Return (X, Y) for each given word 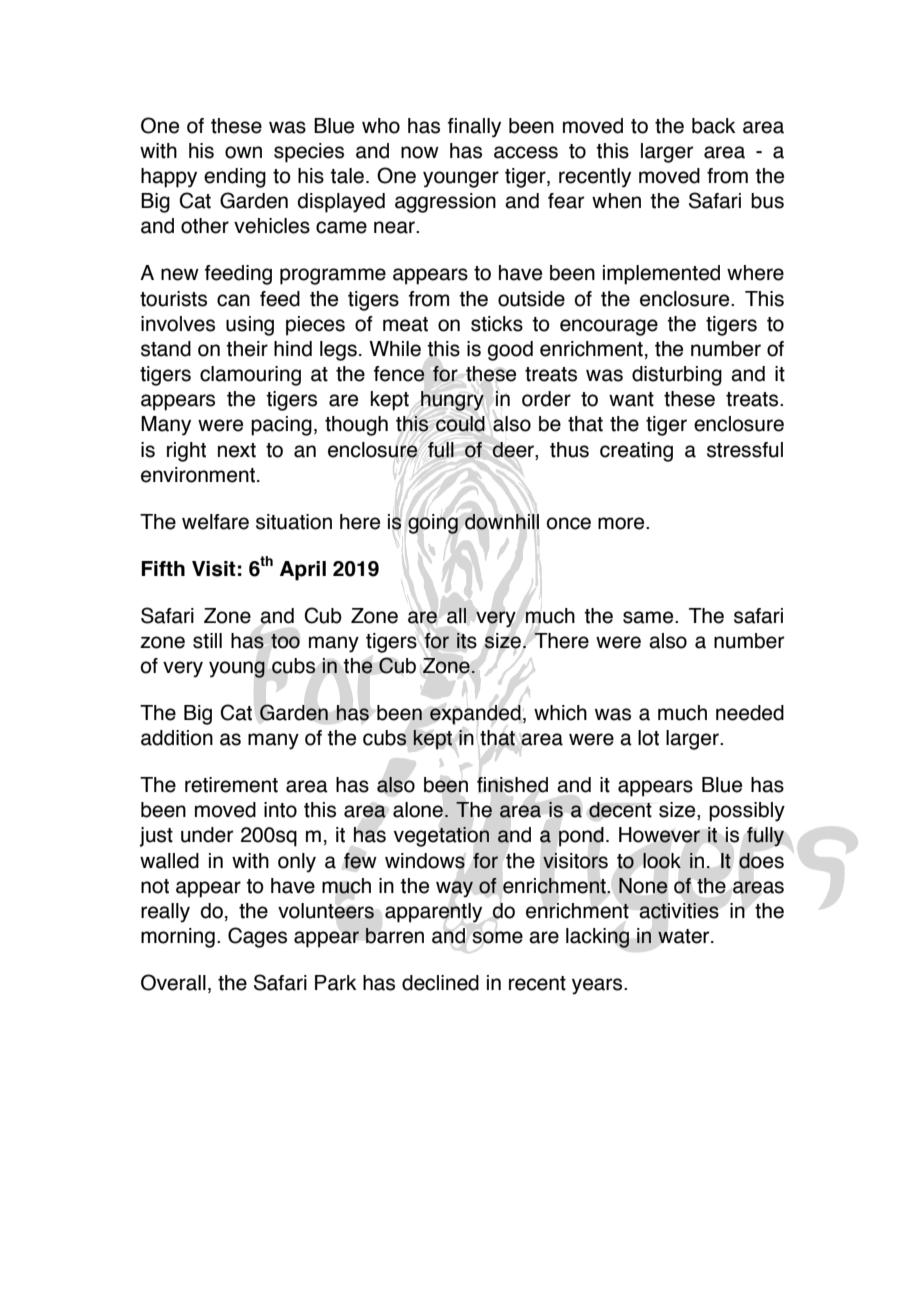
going (433, 524)
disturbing (677, 376)
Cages (257, 937)
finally (474, 128)
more (622, 523)
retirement (231, 785)
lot (648, 738)
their (247, 349)
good (510, 351)
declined (440, 983)
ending (235, 178)
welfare (215, 522)
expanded (475, 715)
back (713, 126)
